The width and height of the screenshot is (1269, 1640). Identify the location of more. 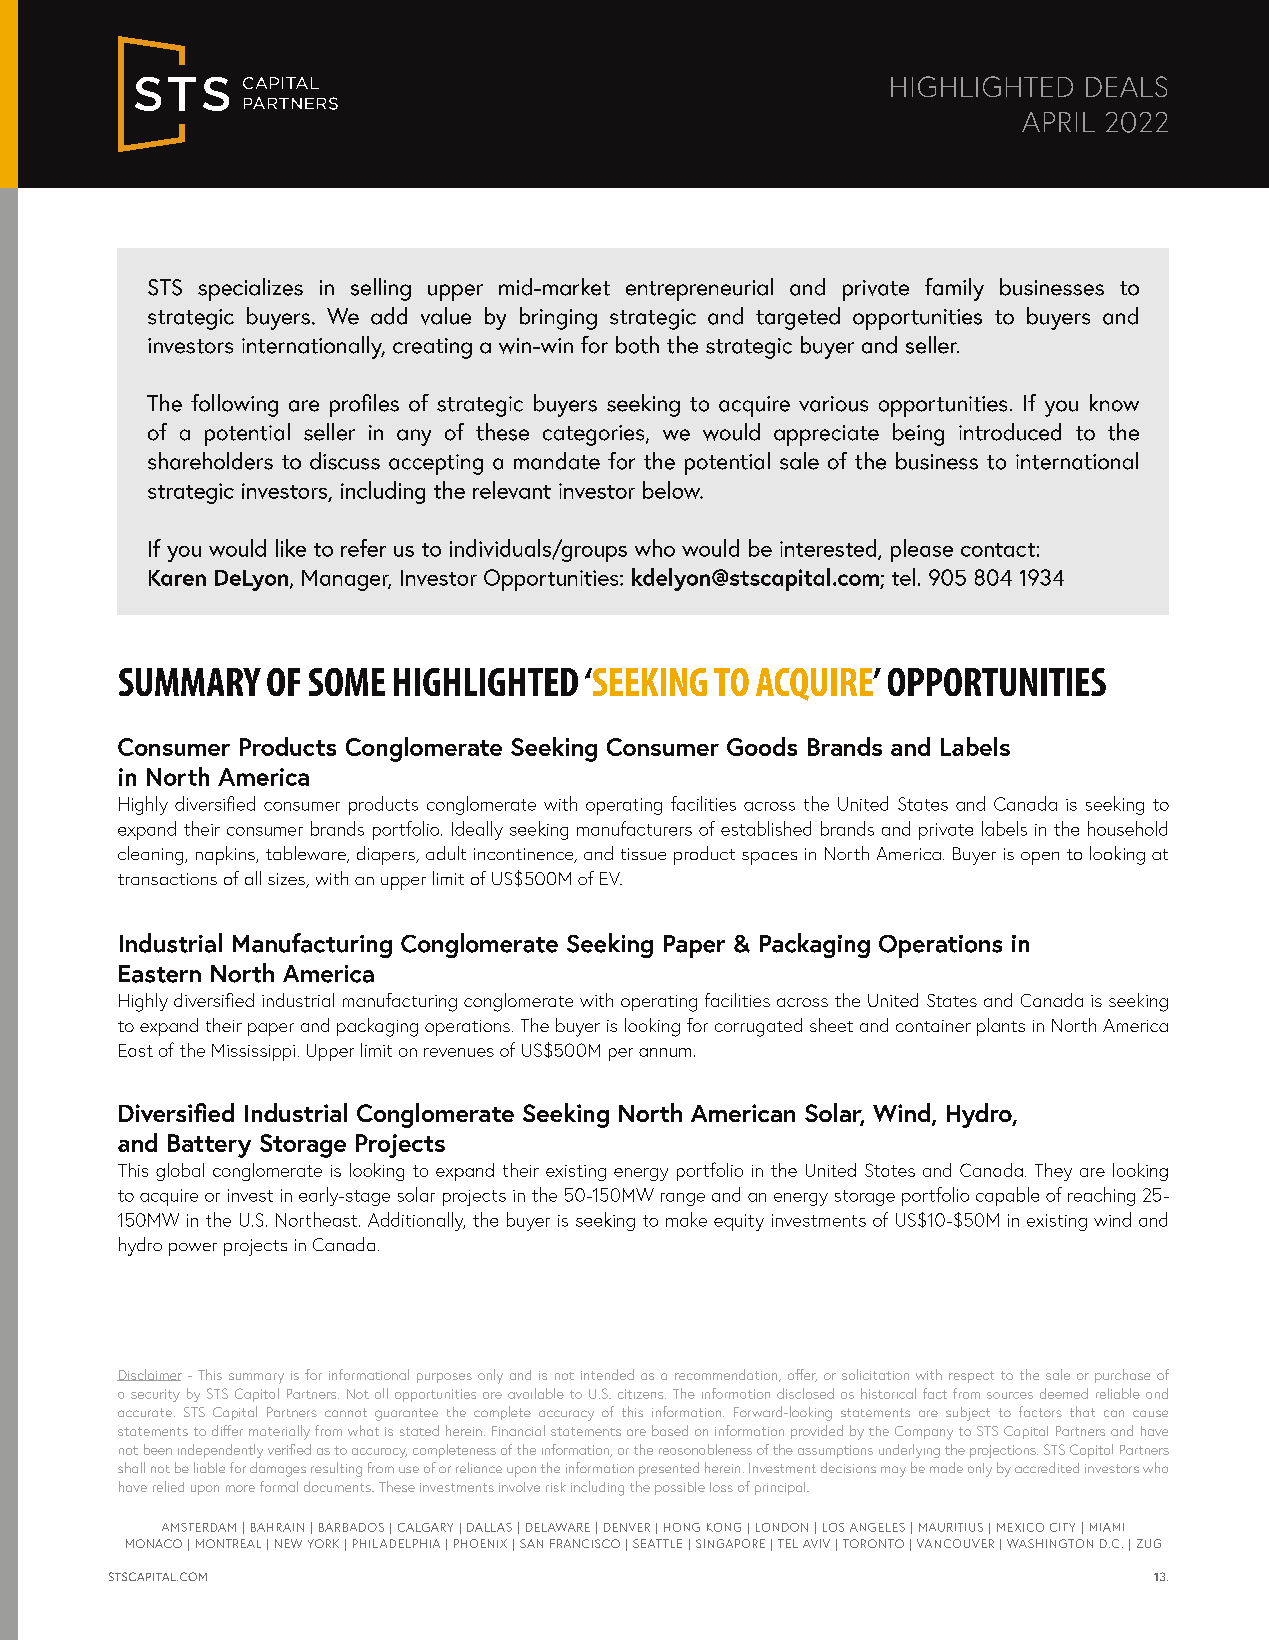
(240, 1488).
